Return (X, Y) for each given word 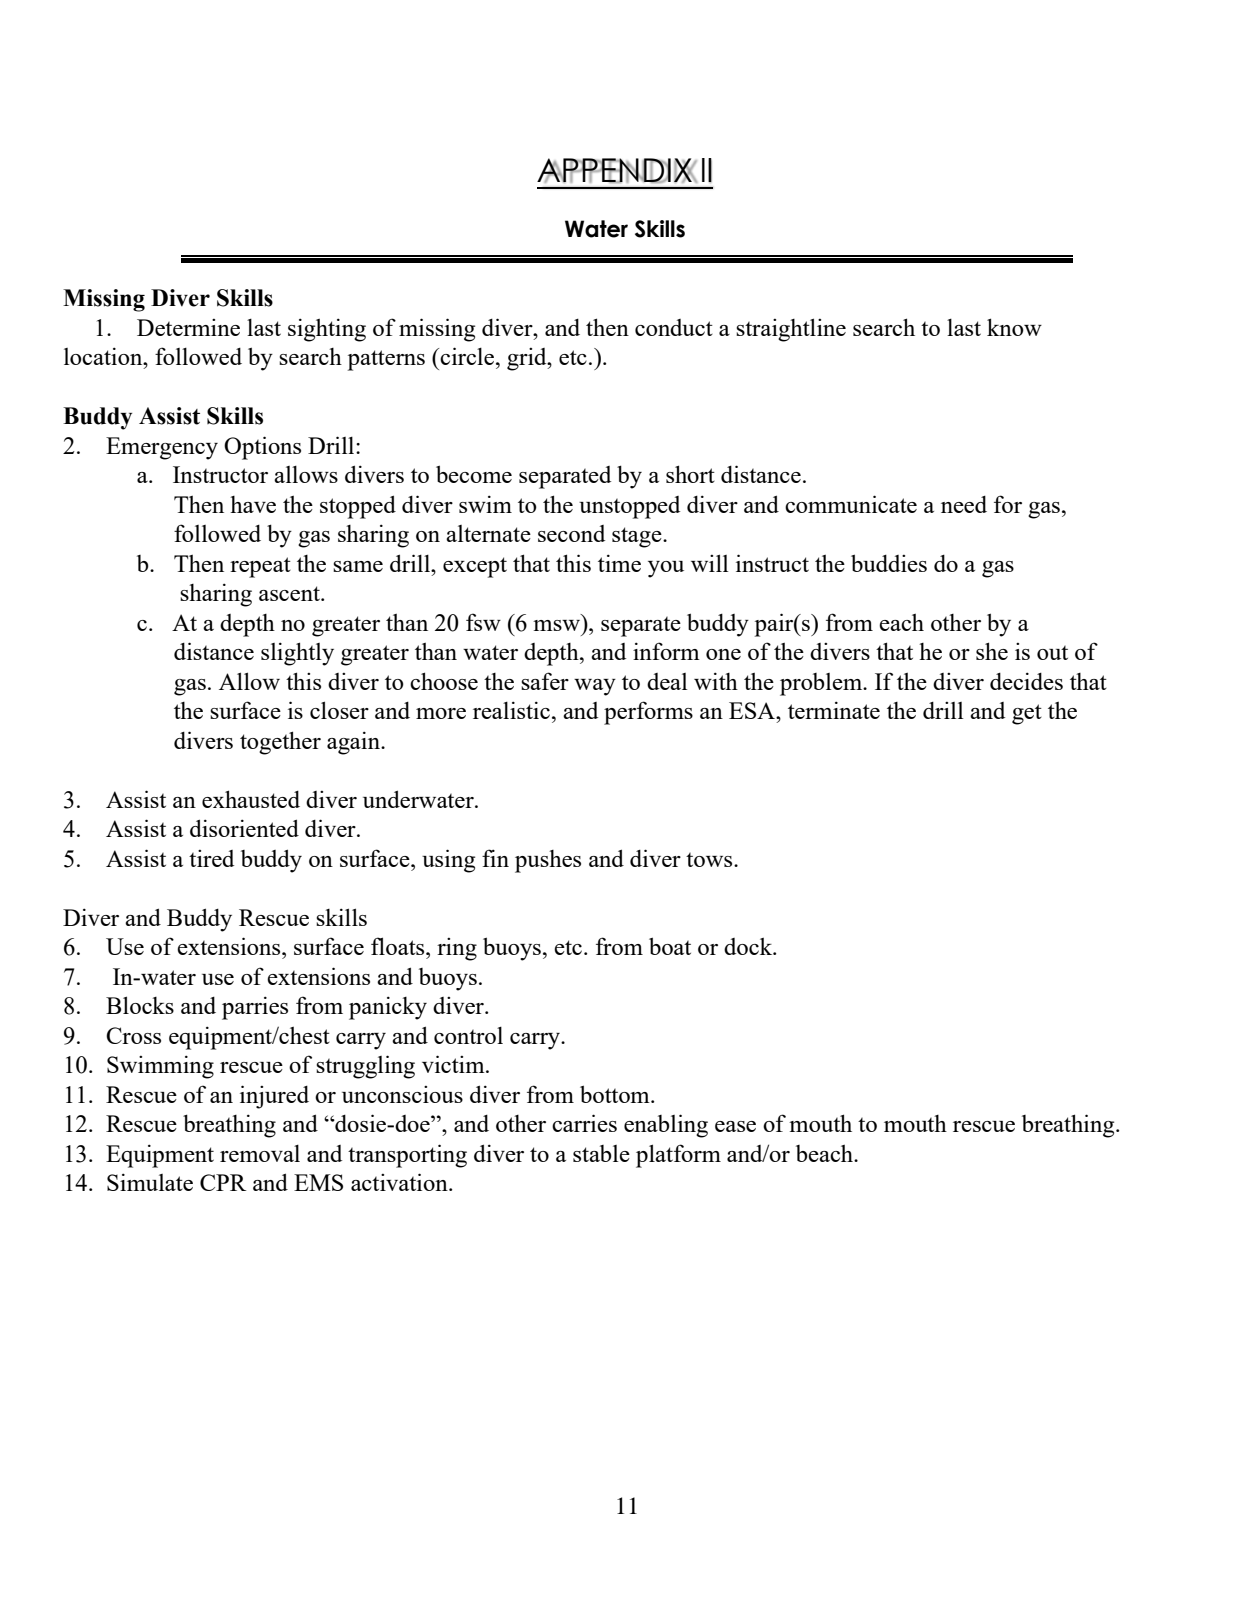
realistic (511, 710)
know (1014, 327)
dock (749, 946)
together (280, 743)
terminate (834, 710)
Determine (188, 327)
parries (255, 1008)
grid (528, 359)
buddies (889, 563)
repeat (260, 567)
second (571, 533)
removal (260, 1153)
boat (670, 946)
